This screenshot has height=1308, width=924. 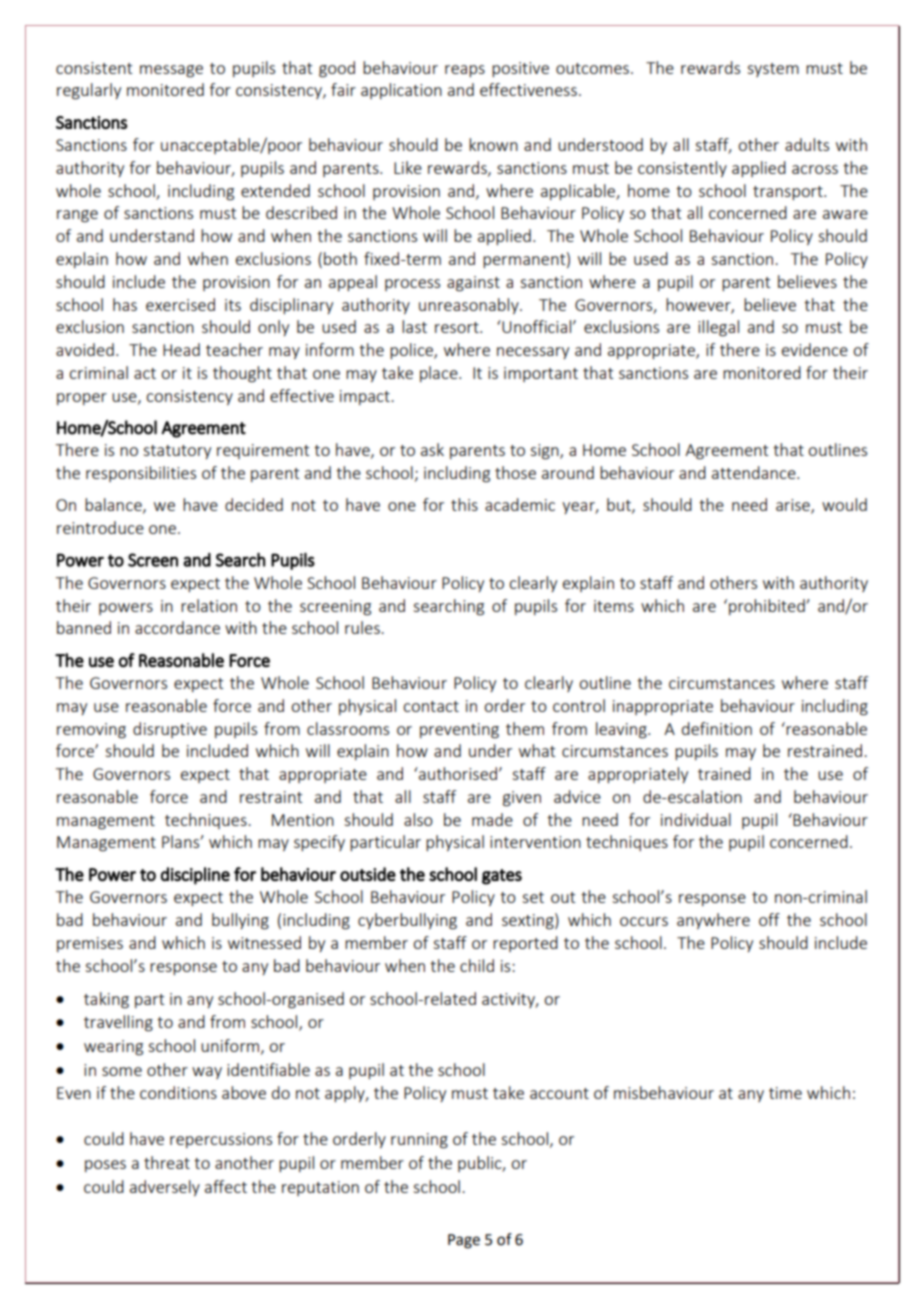 What do you see at coordinates (465, 71) in the screenshot?
I see `reaps` at bounding box center [465, 71].
